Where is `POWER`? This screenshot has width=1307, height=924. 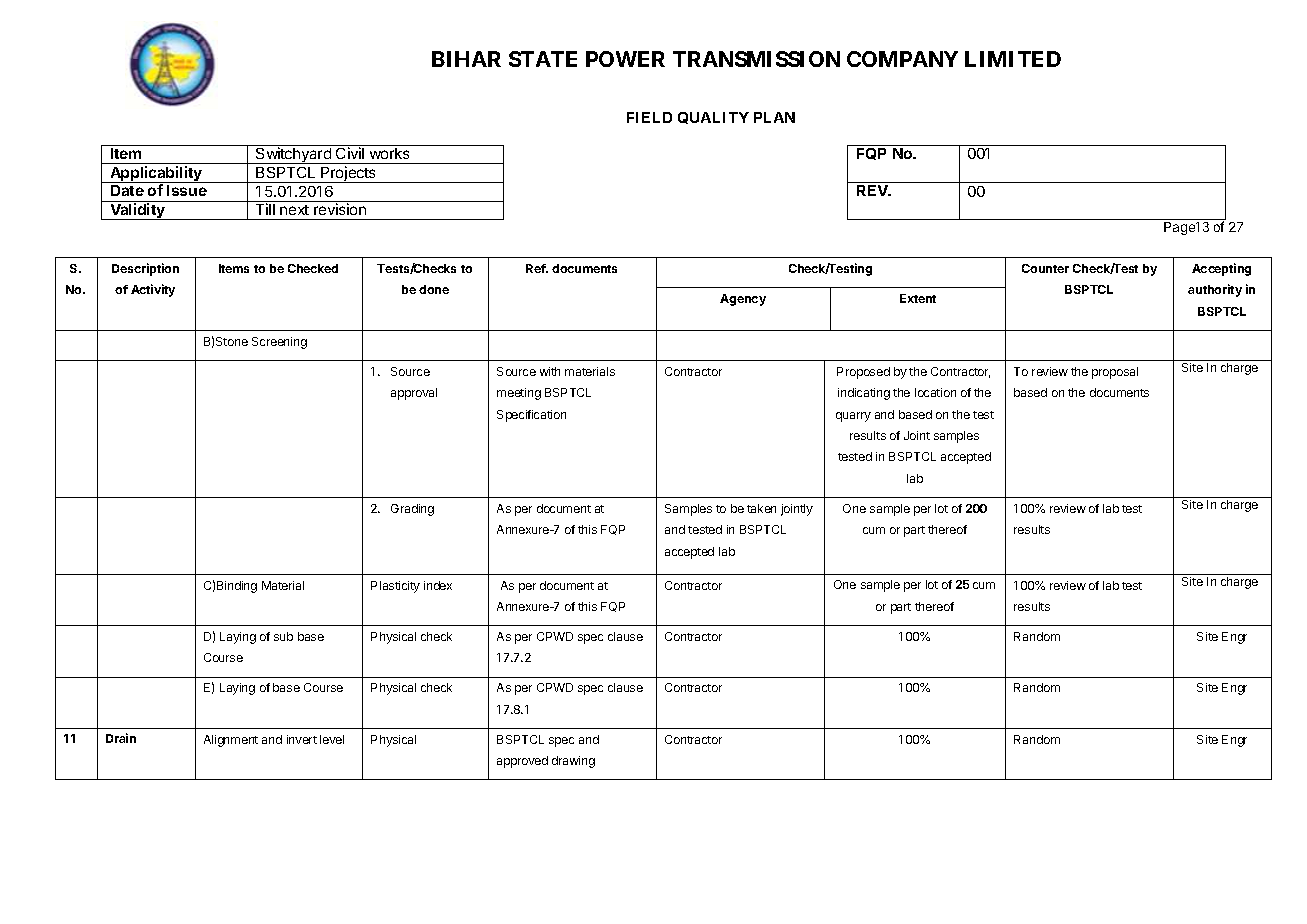 POWER is located at coordinates (625, 59).
